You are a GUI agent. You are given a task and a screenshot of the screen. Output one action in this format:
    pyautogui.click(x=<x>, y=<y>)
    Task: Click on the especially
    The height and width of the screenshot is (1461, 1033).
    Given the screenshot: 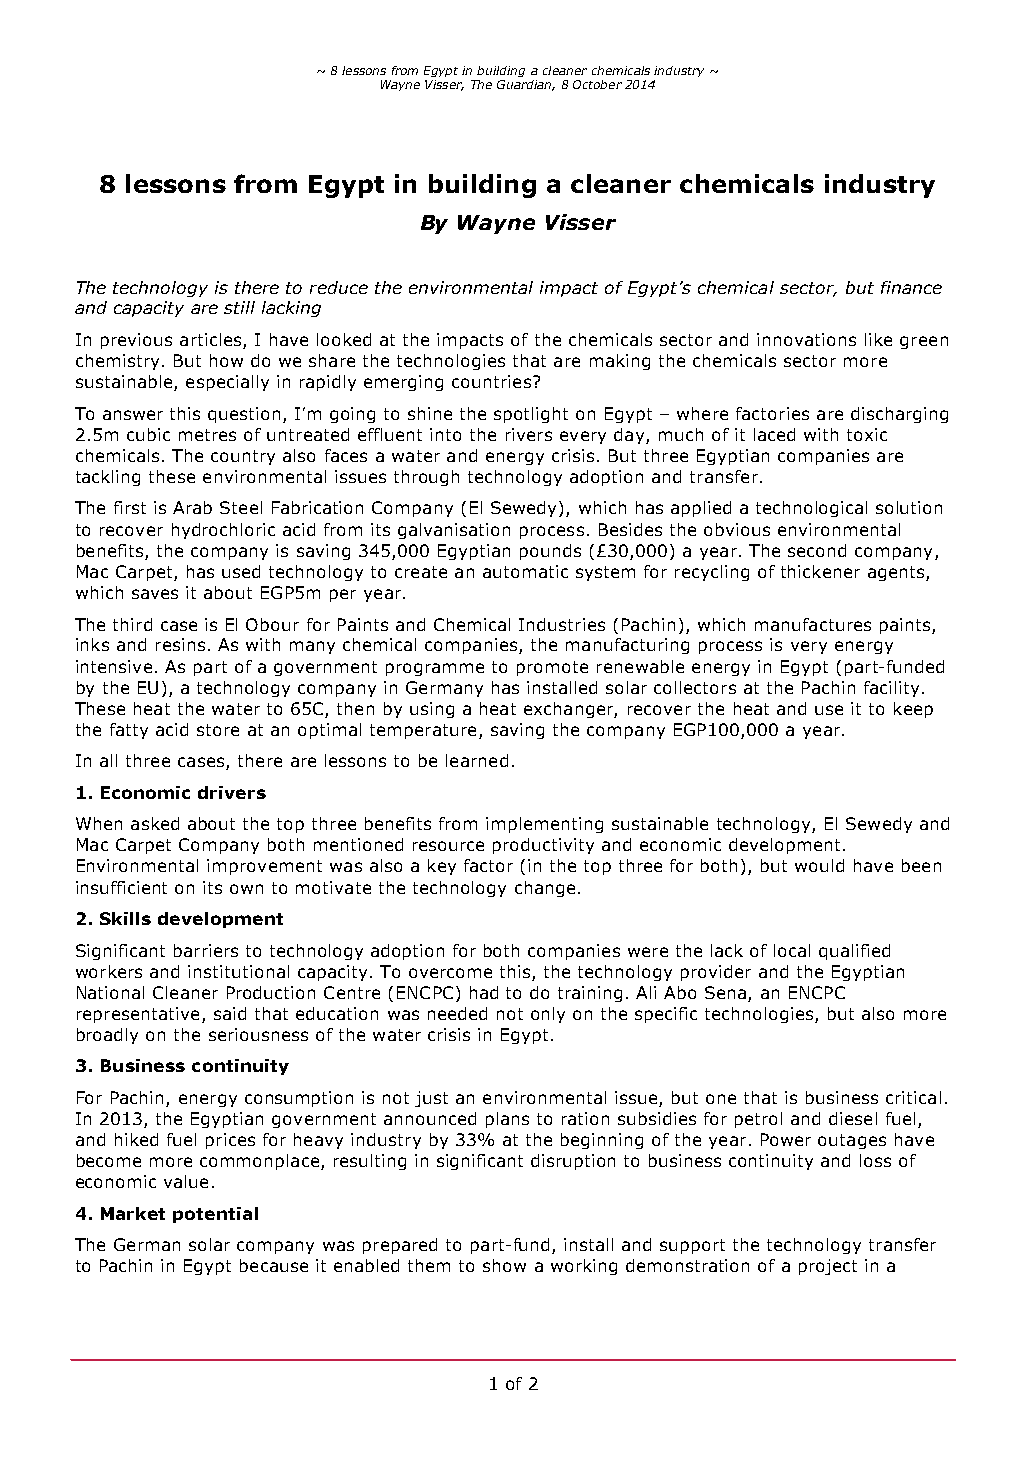 What is the action you would take?
    pyautogui.click(x=227, y=383)
